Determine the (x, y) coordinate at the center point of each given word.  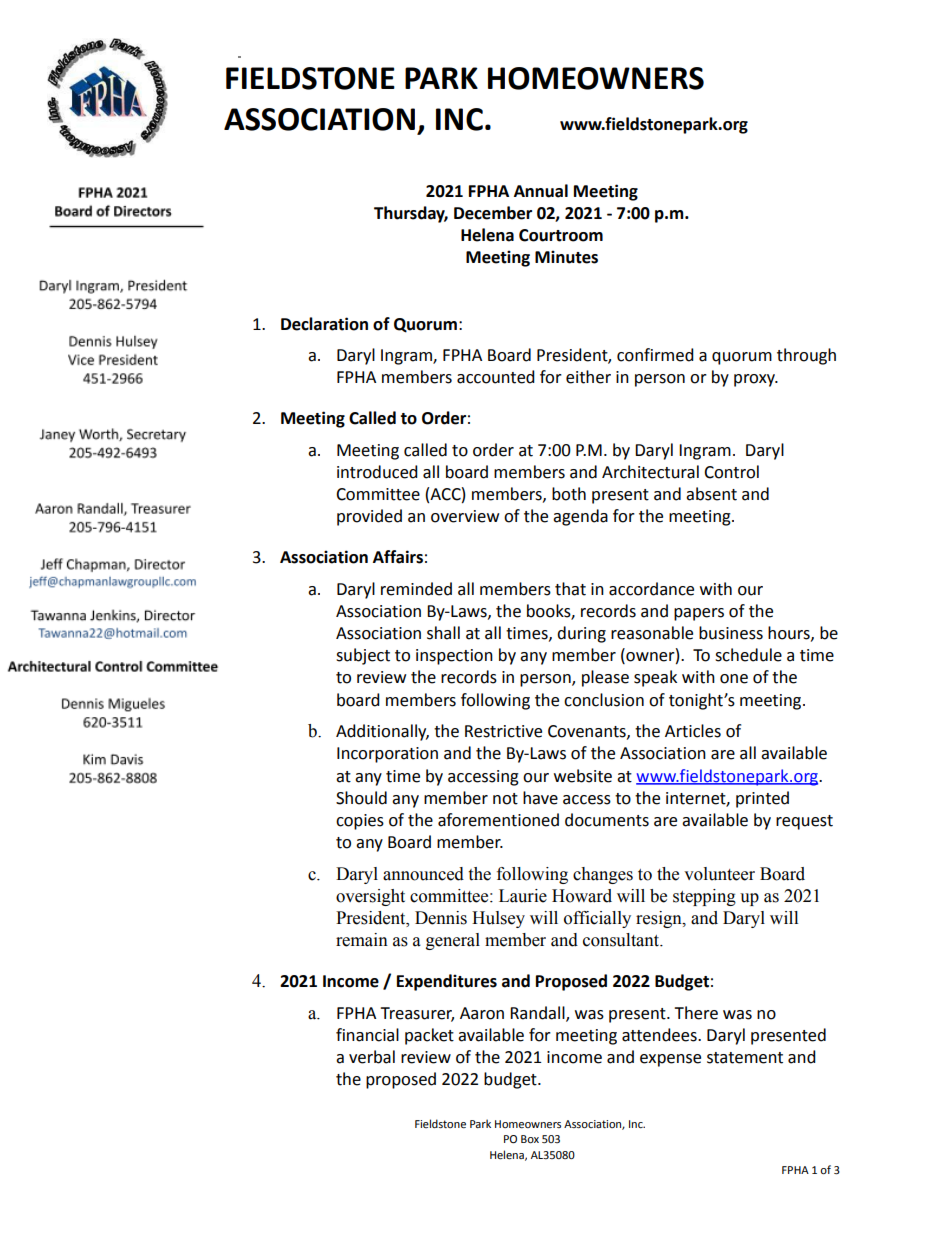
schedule (748, 655)
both (569, 494)
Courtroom (561, 235)
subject (363, 656)
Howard (582, 896)
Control (731, 472)
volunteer (719, 874)
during (581, 634)
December (493, 213)
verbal (372, 1057)
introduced (377, 472)
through (806, 356)
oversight (370, 897)
